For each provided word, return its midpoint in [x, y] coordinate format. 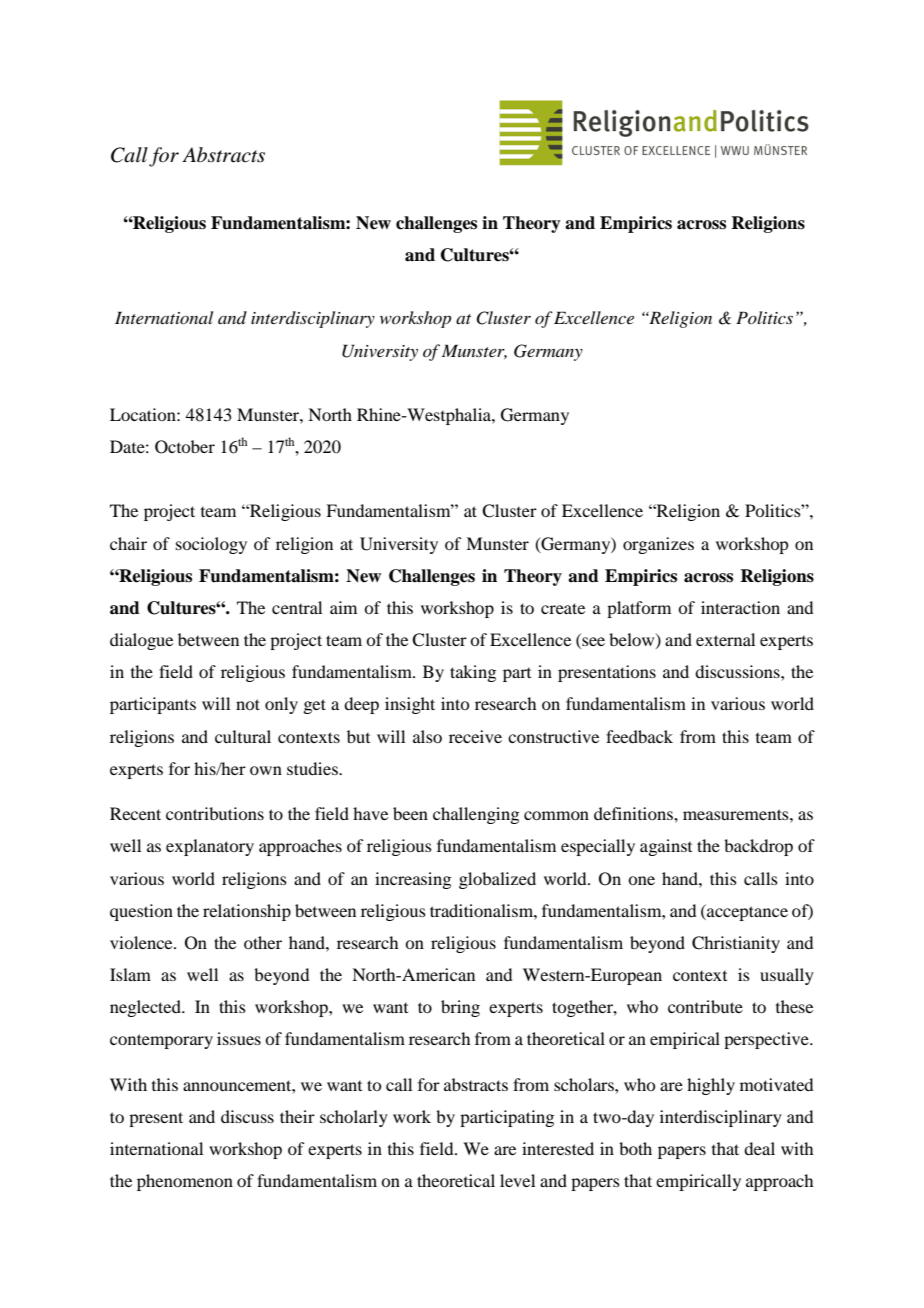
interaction [740, 607]
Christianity [736, 944]
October [185, 447]
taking [473, 673]
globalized [497, 880]
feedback [639, 736]
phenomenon [185, 1182]
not [248, 704]
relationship [247, 912]
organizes [658, 545]
